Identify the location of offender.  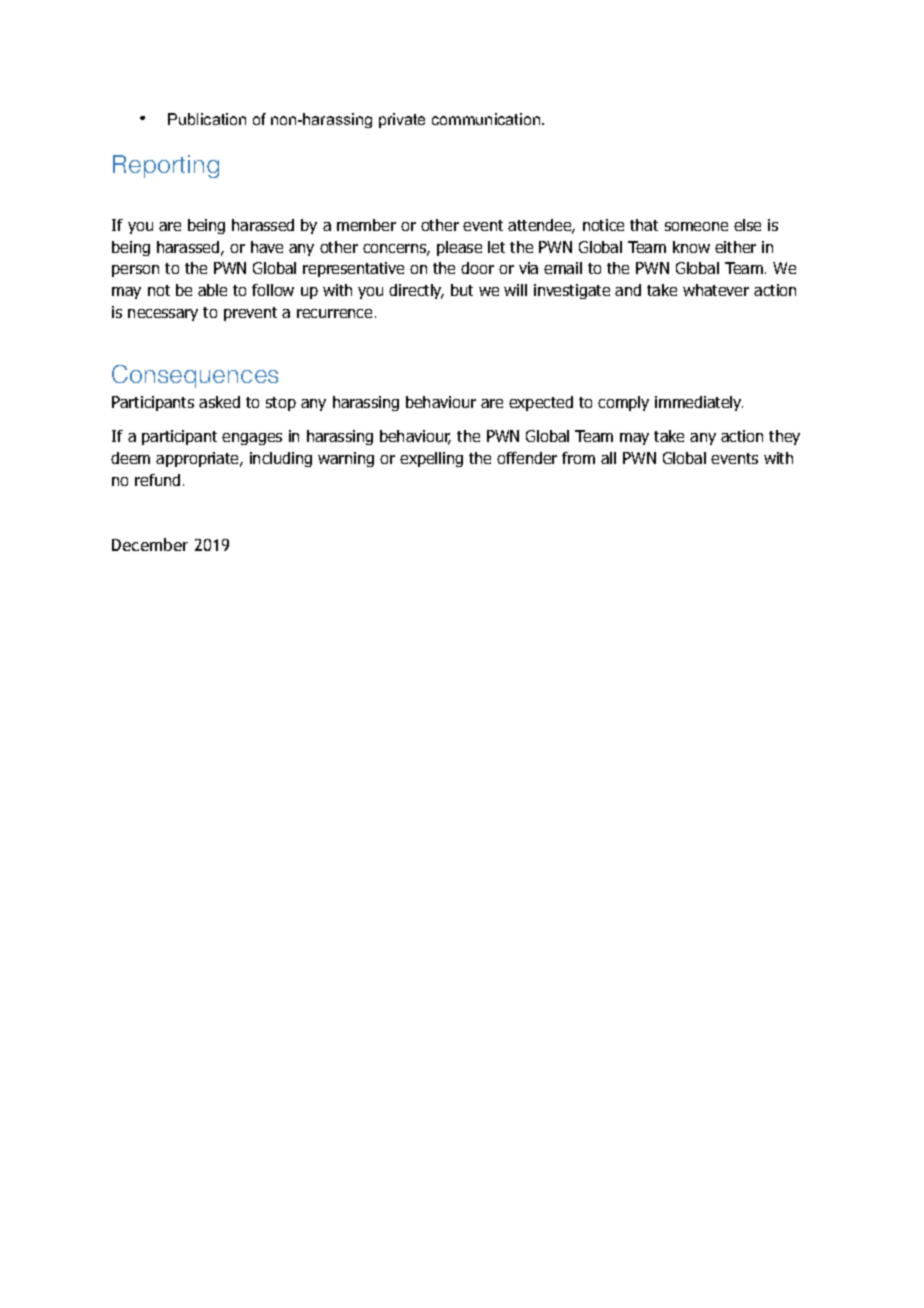
(527, 458).
